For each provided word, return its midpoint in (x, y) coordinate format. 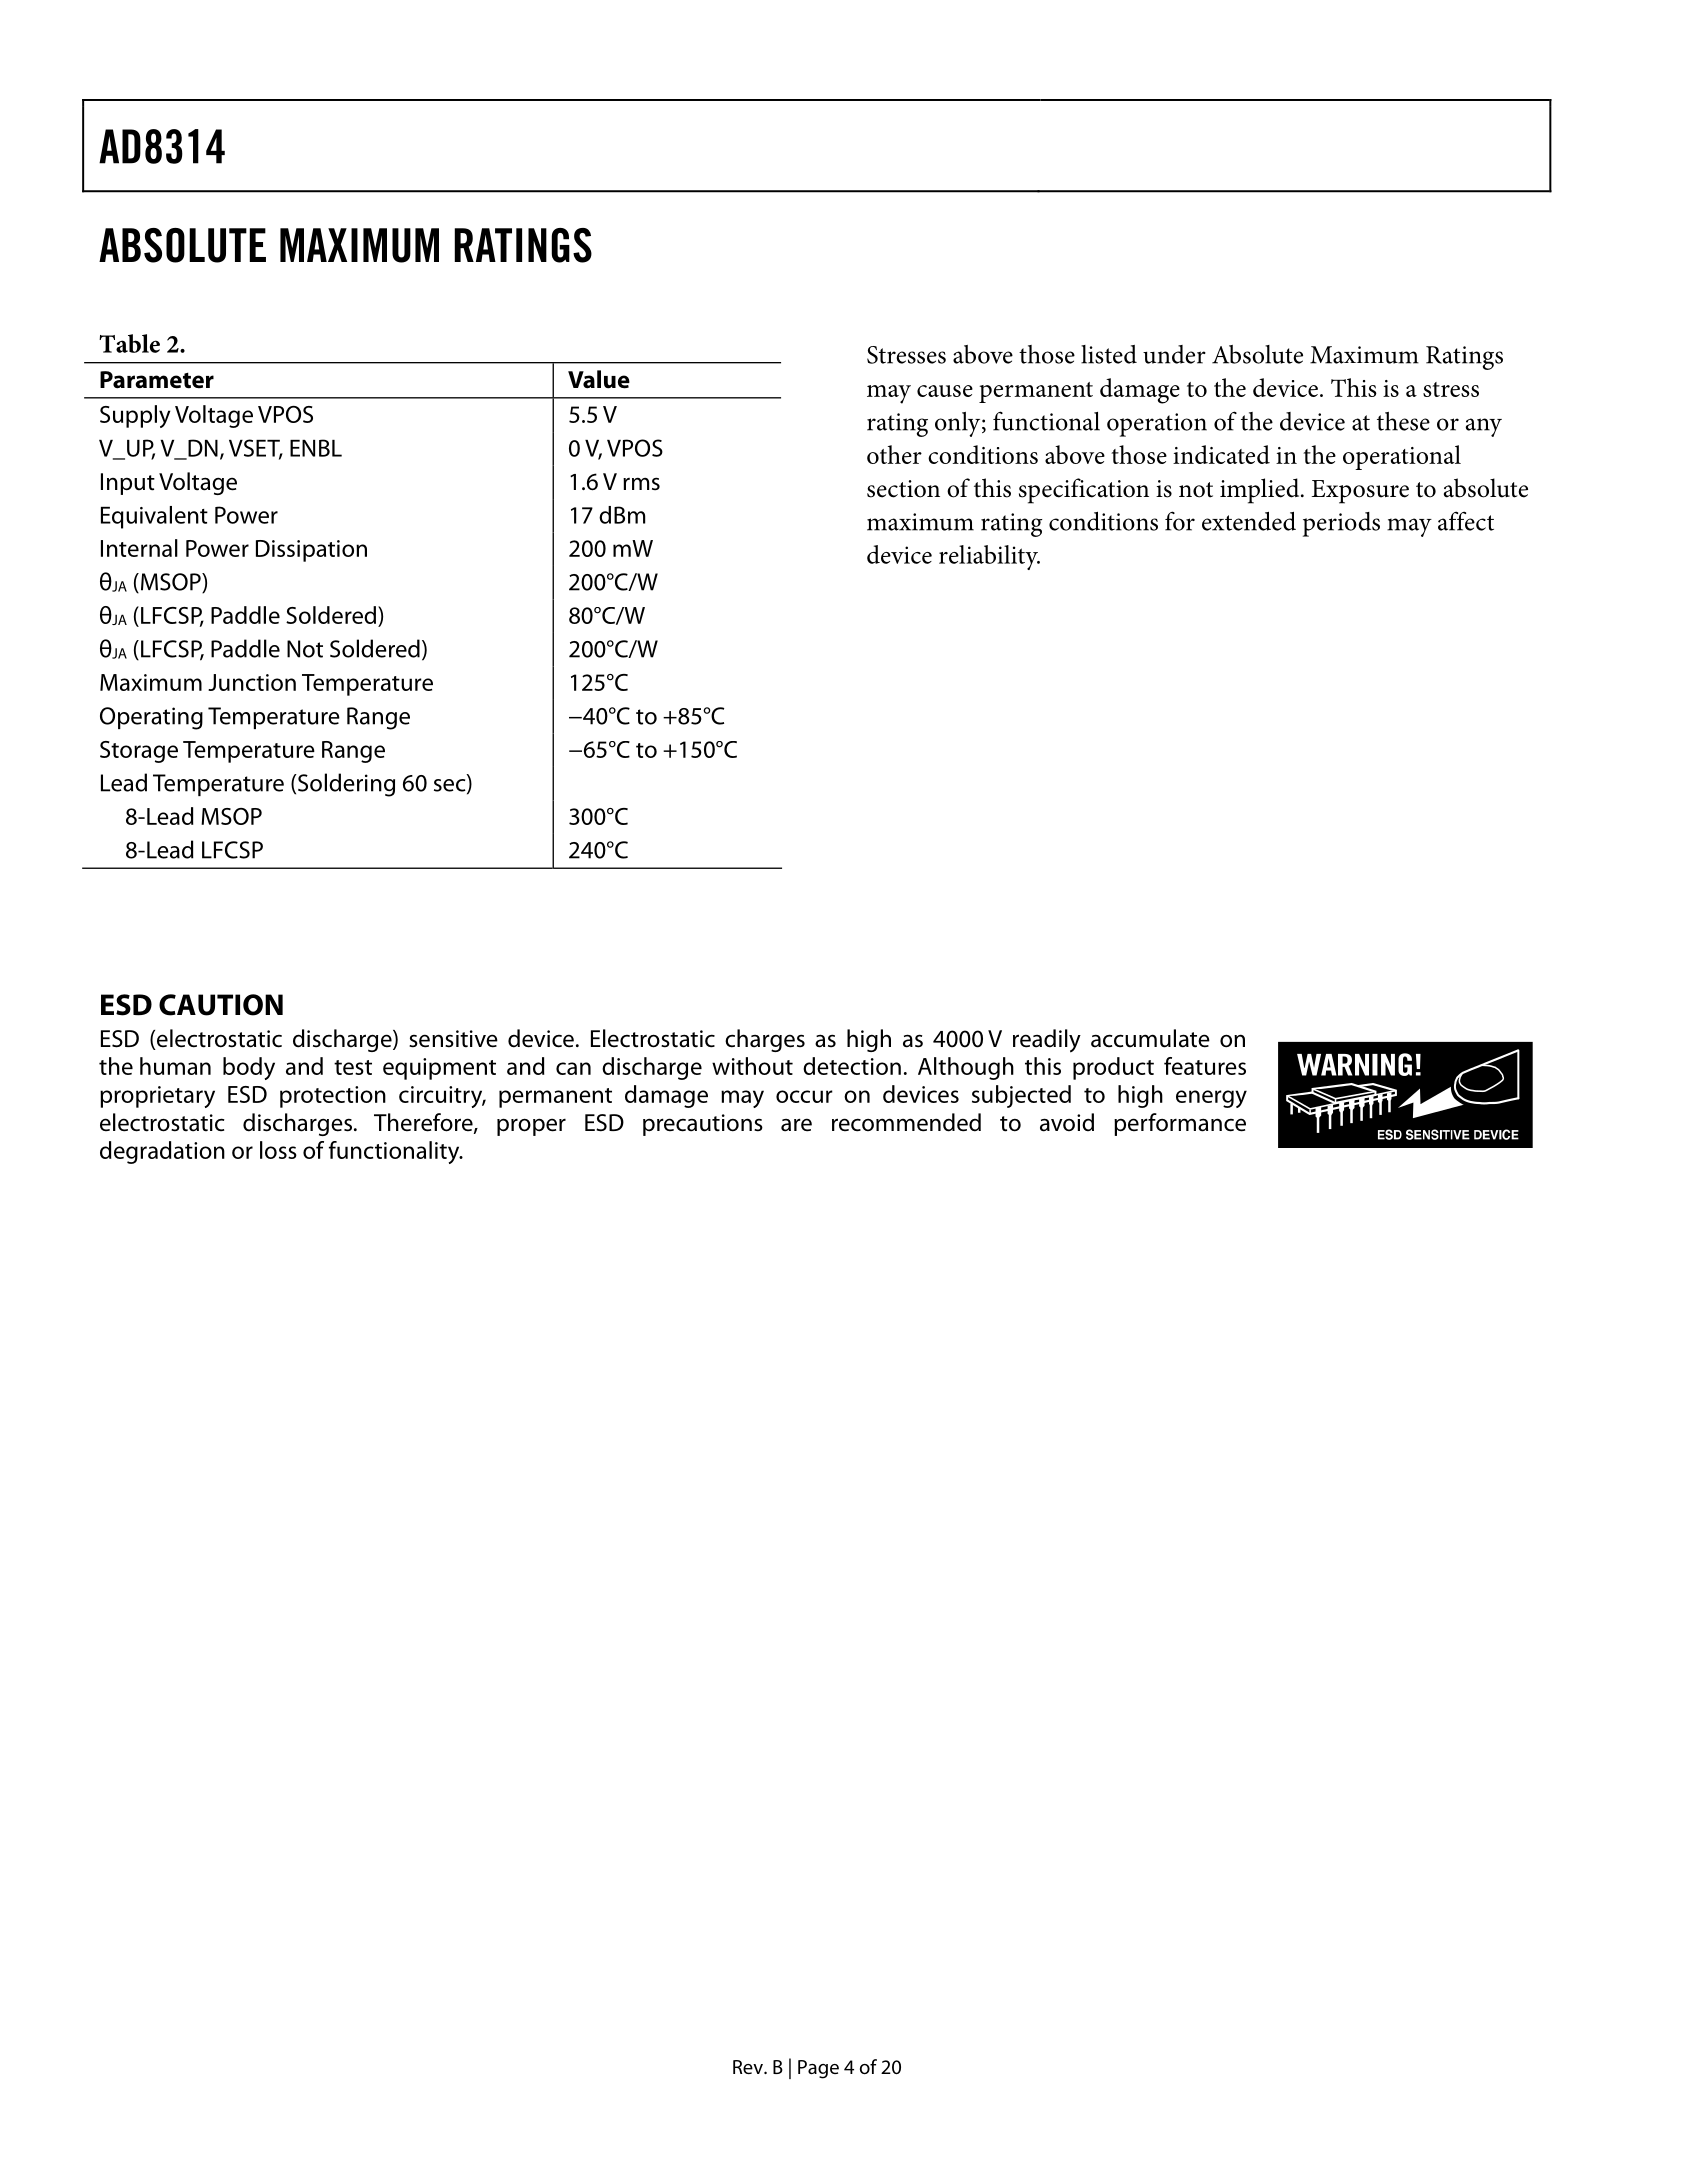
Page (818, 2069)
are (796, 1125)
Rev (749, 2067)
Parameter (157, 380)
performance (1180, 1124)
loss (278, 1150)
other (894, 454)
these (1403, 421)
